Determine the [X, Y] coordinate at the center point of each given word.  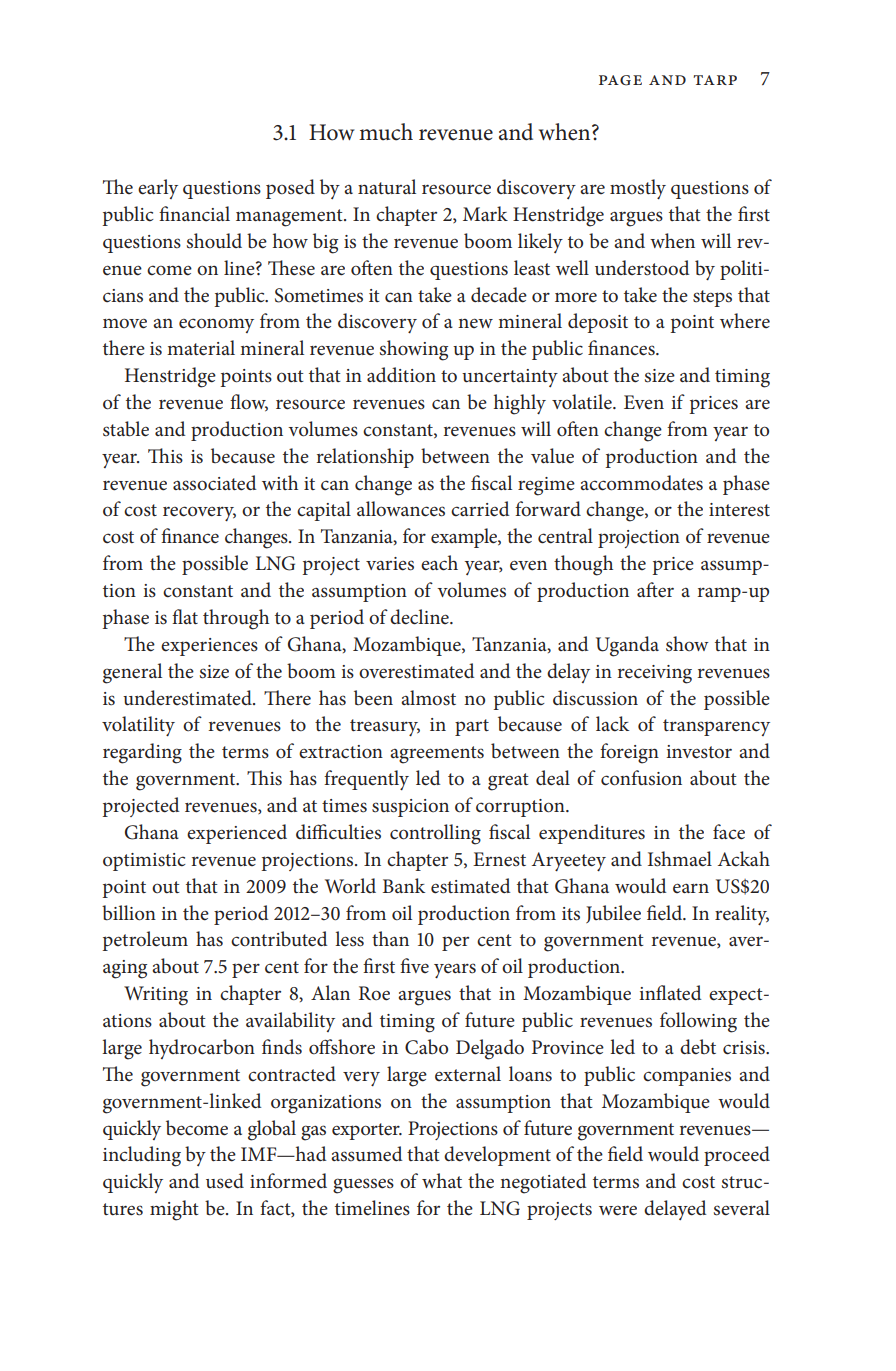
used [225, 1181]
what [442, 1180]
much [386, 132]
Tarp [715, 80]
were [618, 1211]
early [158, 189]
